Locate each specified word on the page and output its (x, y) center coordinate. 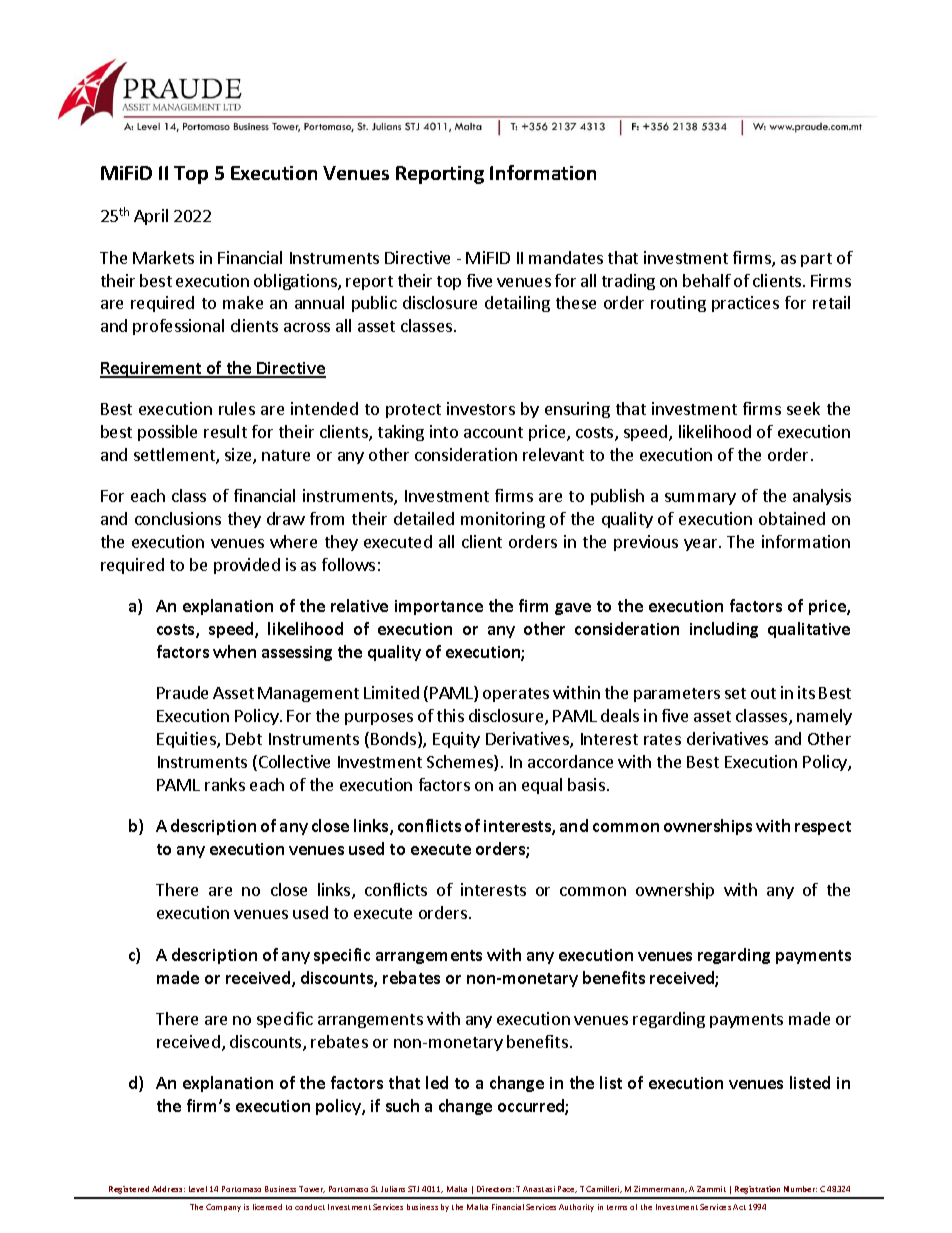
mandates (566, 257)
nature (286, 455)
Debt (244, 738)
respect (823, 828)
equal (542, 786)
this (450, 715)
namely (824, 717)
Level (198, 1189)
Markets (163, 257)
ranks (225, 784)
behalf (707, 280)
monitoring (503, 520)
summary (700, 499)
